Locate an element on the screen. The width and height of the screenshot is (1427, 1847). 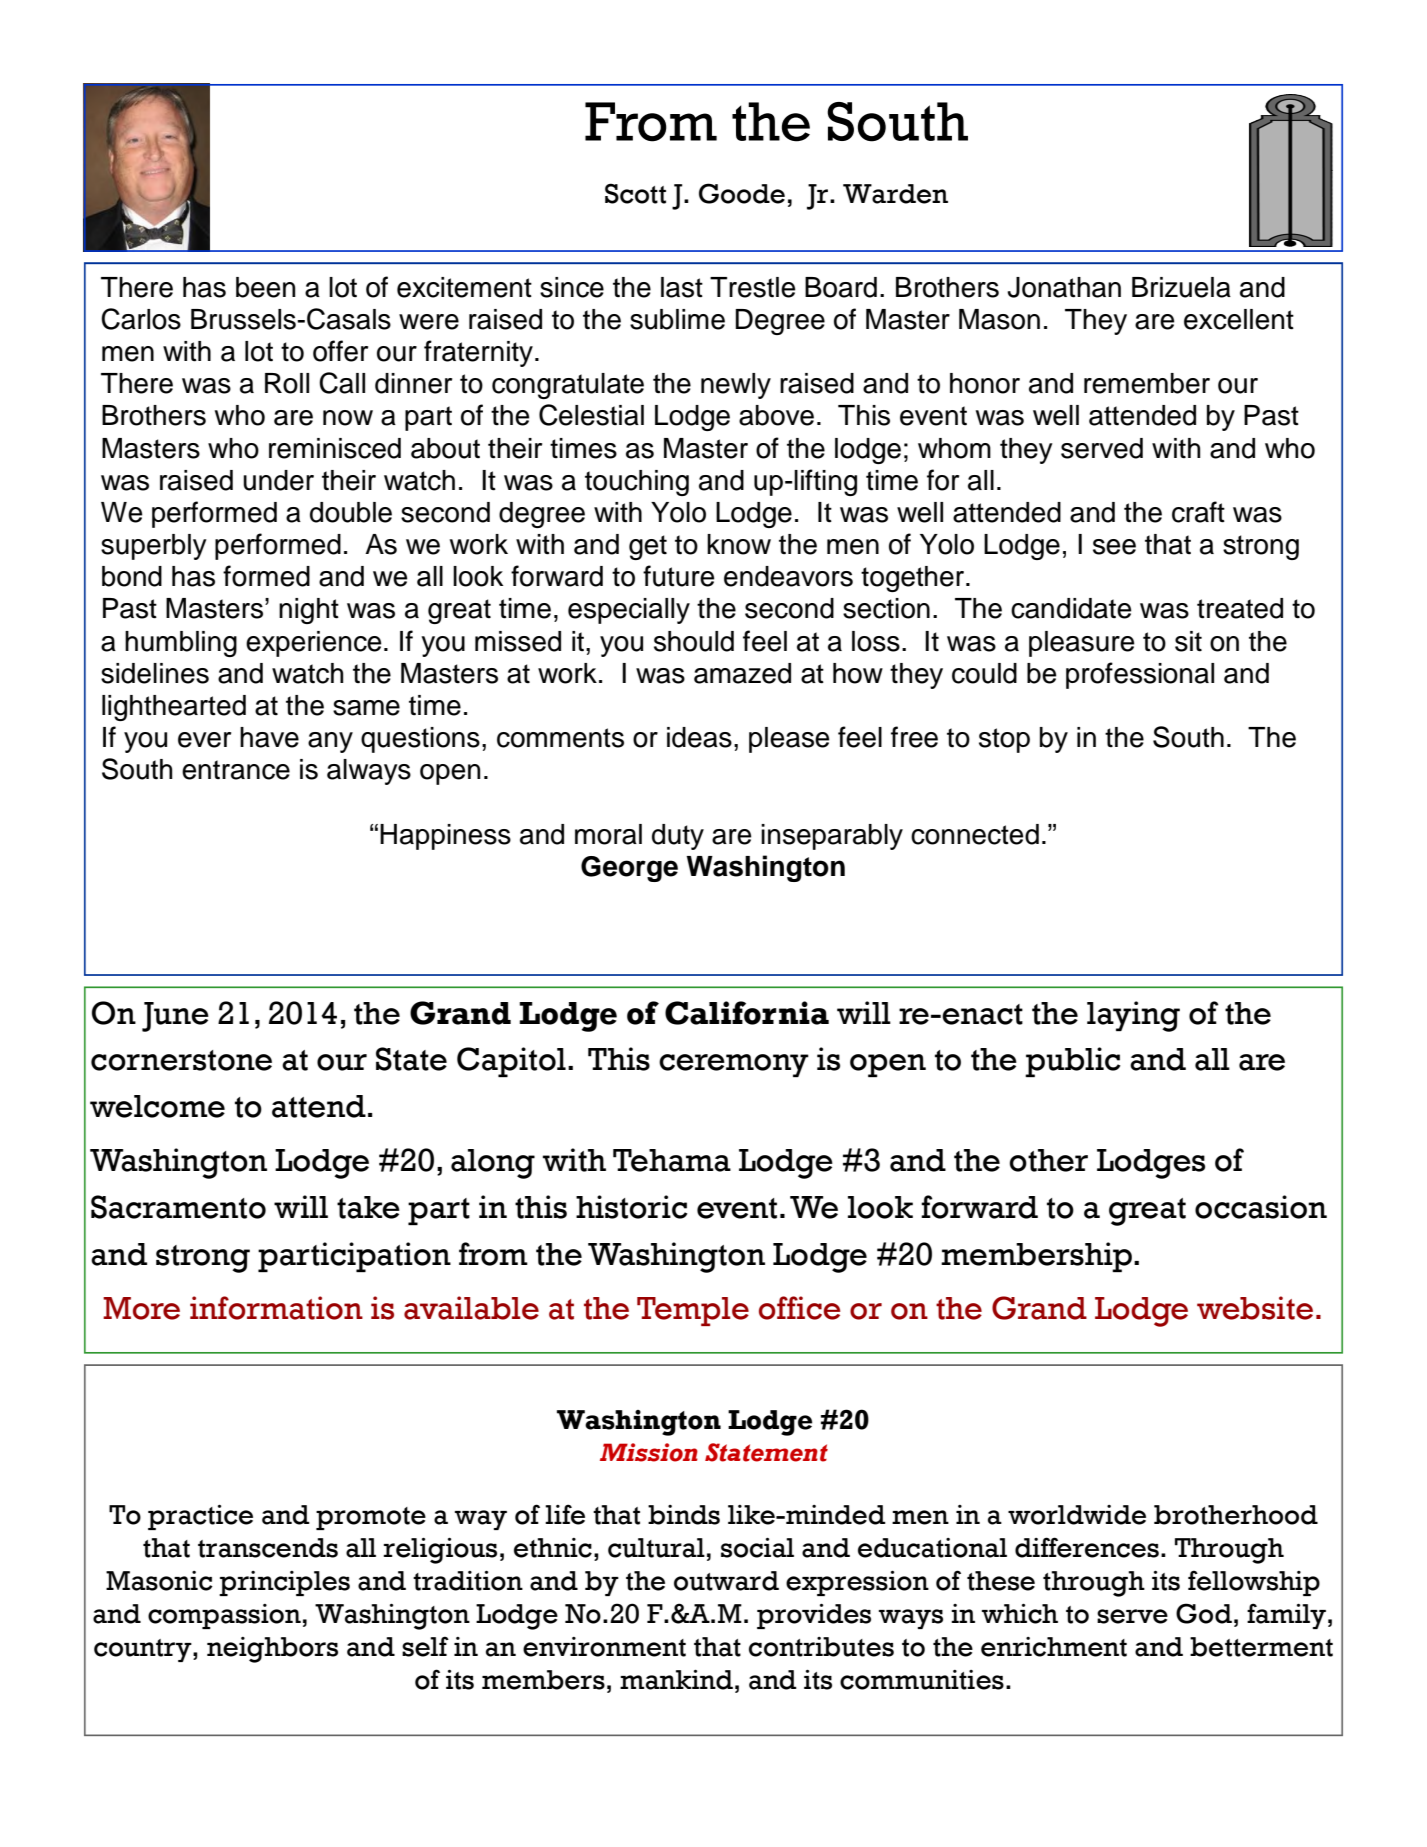
information is located at coordinates (276, 1308).
